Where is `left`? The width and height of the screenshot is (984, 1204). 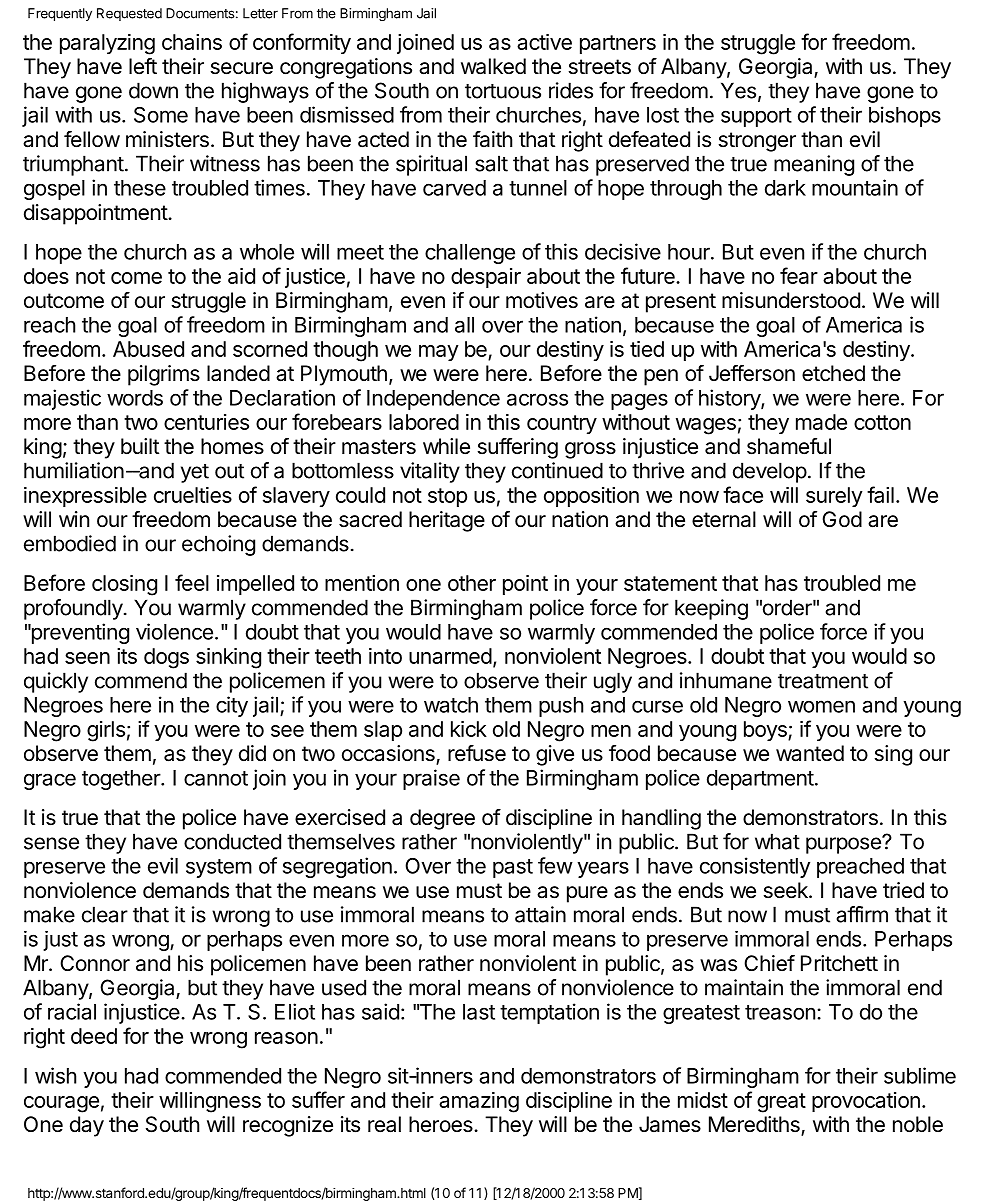 left is located at coordinates (143, 66).
